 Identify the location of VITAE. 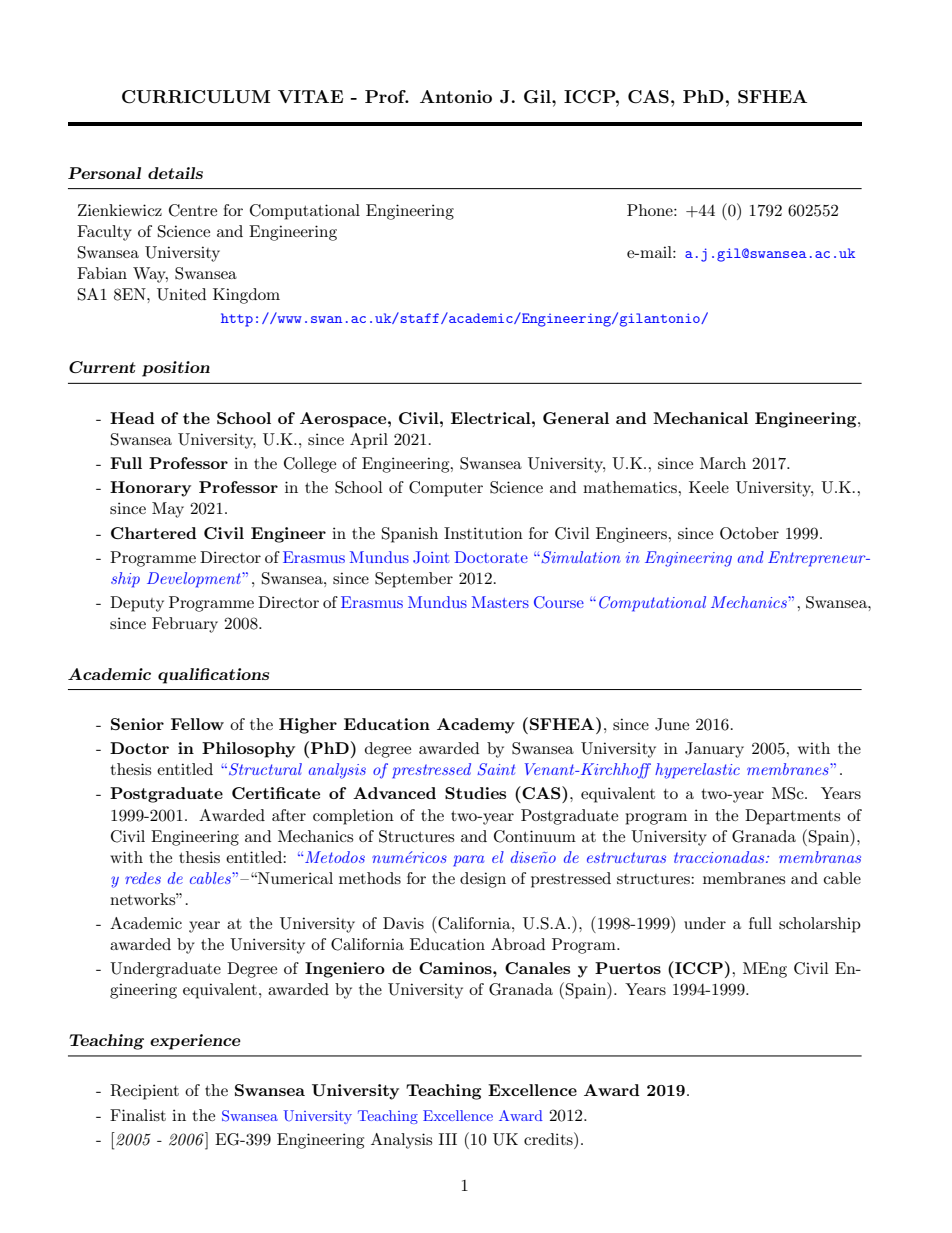
(310, 96).
